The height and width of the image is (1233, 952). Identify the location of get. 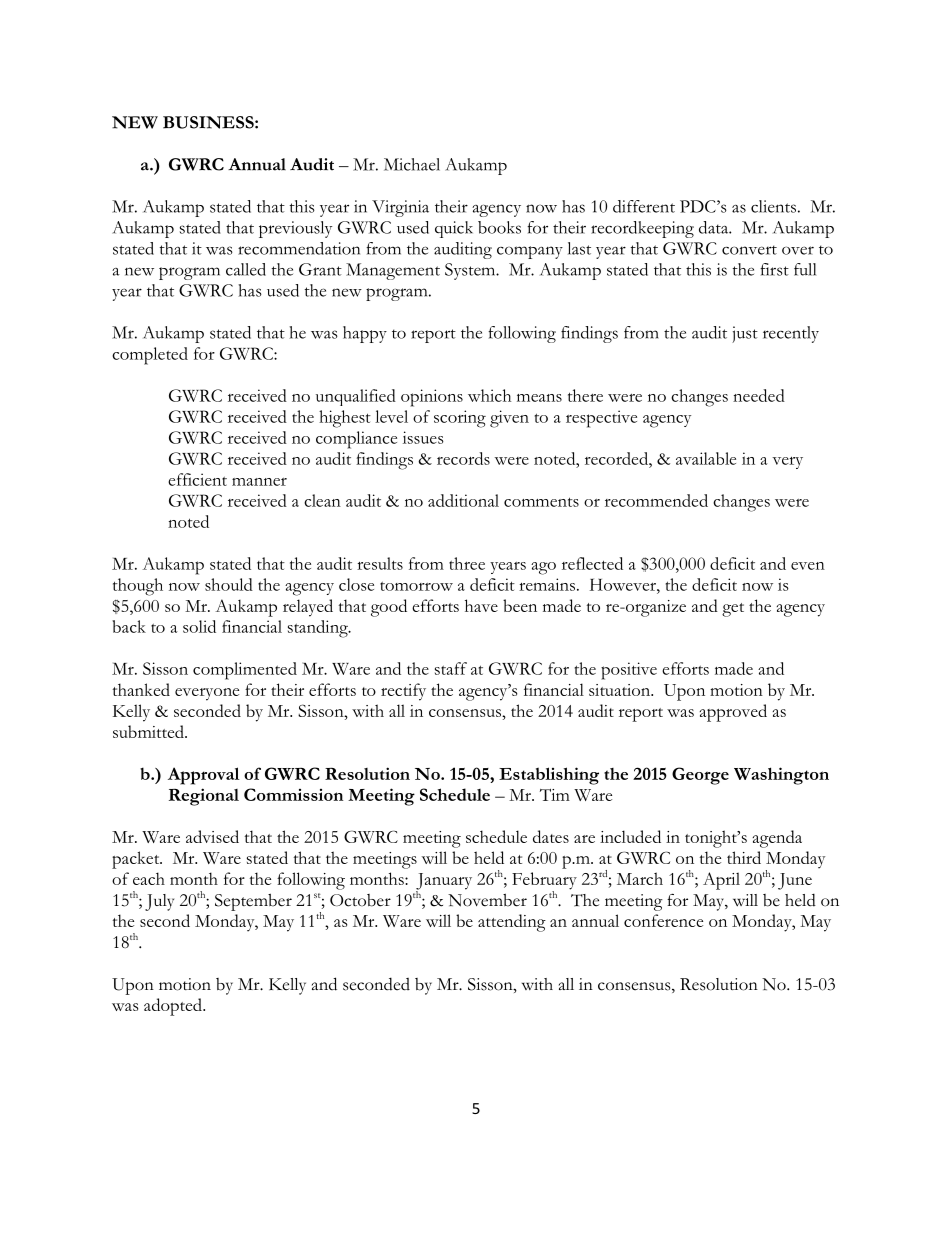
(733, 610).
